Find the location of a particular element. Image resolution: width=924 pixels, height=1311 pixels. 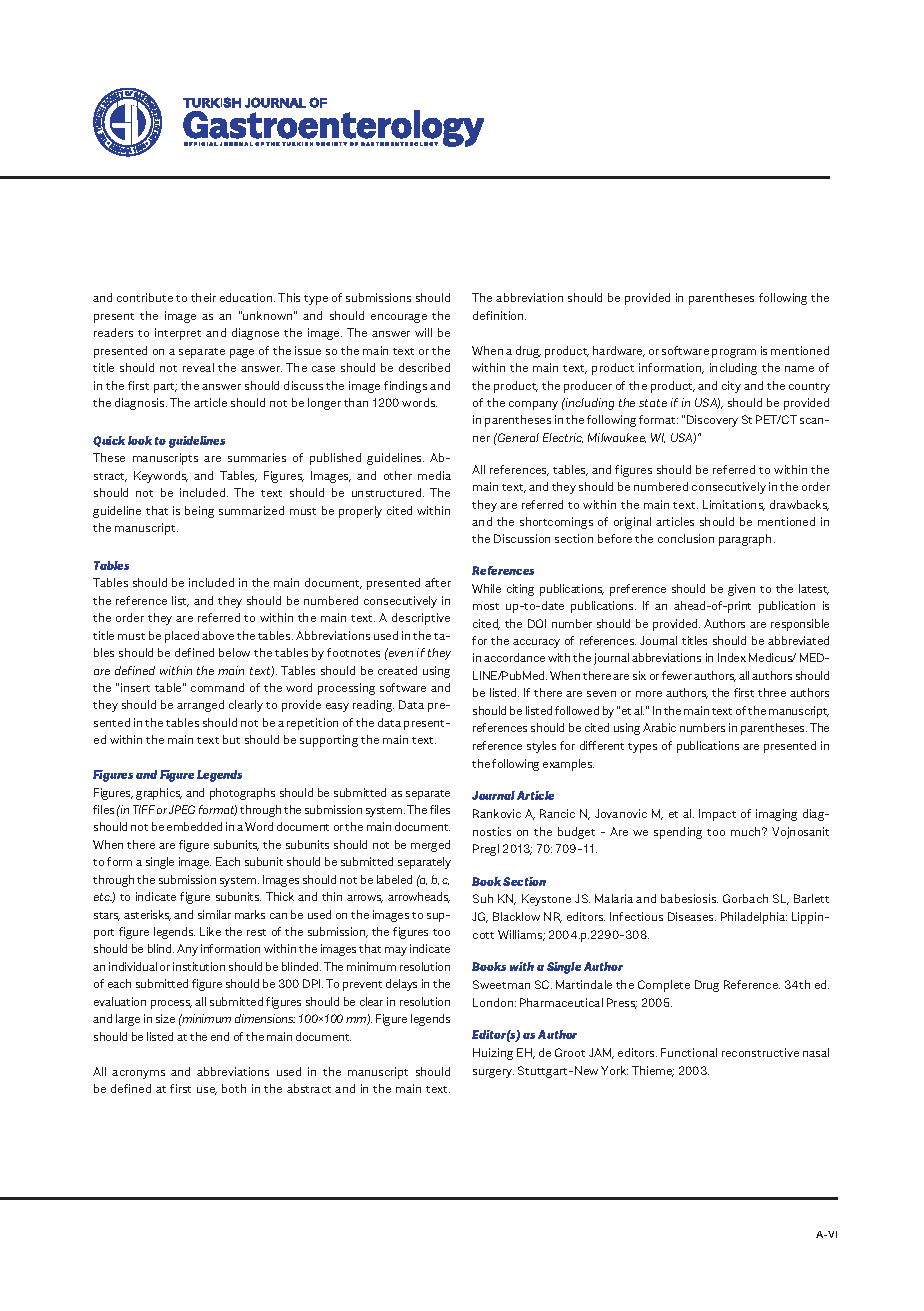

arranged is located at coordinates (200, 706).
